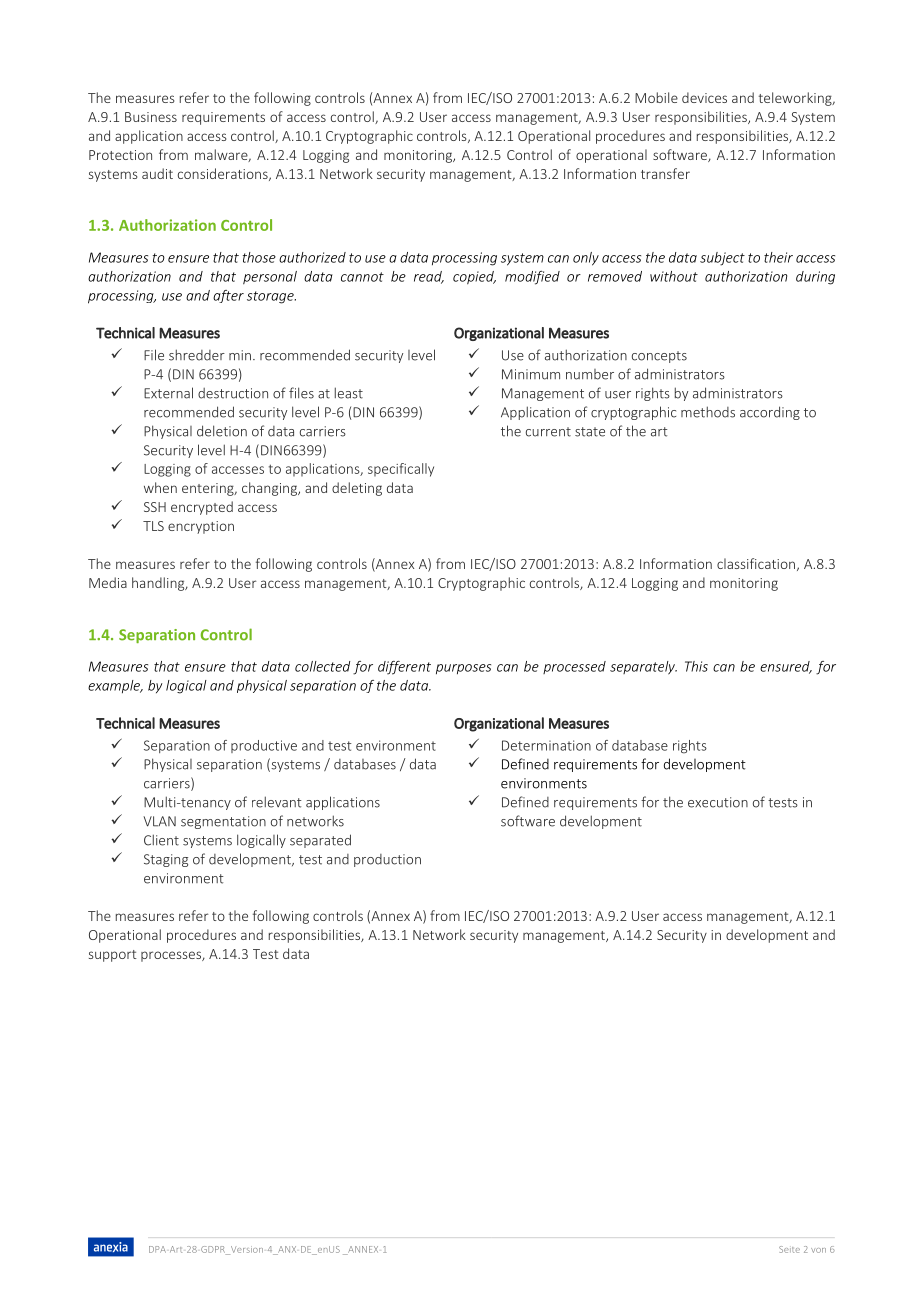 This screenshot has height=1308, width=924. Describe the element at coordinates (113, 956) in the screenshot. I see `support` at that location.
